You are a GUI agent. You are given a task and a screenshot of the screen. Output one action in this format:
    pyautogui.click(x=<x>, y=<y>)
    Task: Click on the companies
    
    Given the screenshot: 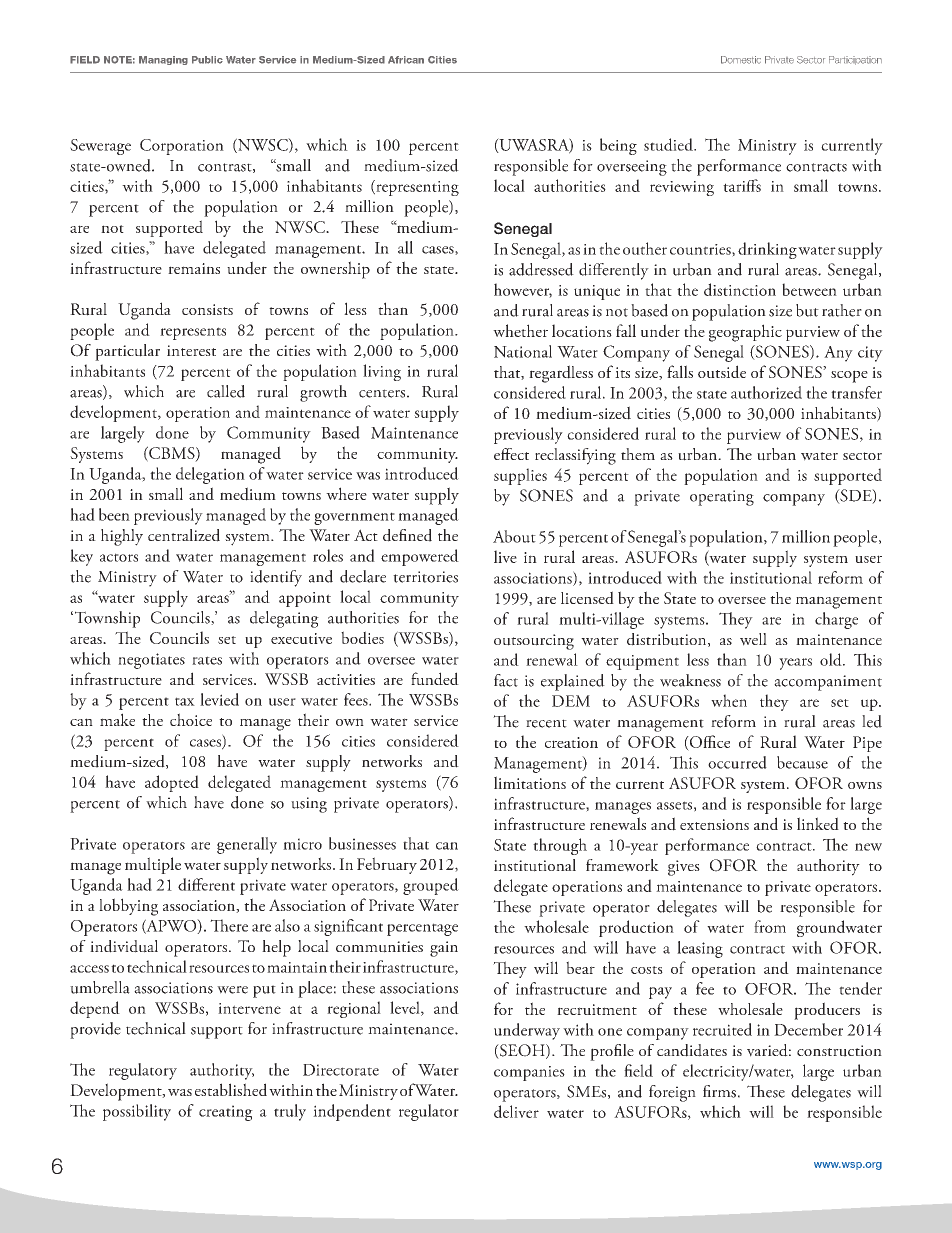 What is the action you would take?
    pyautogui.click(x=529, y=1073)
